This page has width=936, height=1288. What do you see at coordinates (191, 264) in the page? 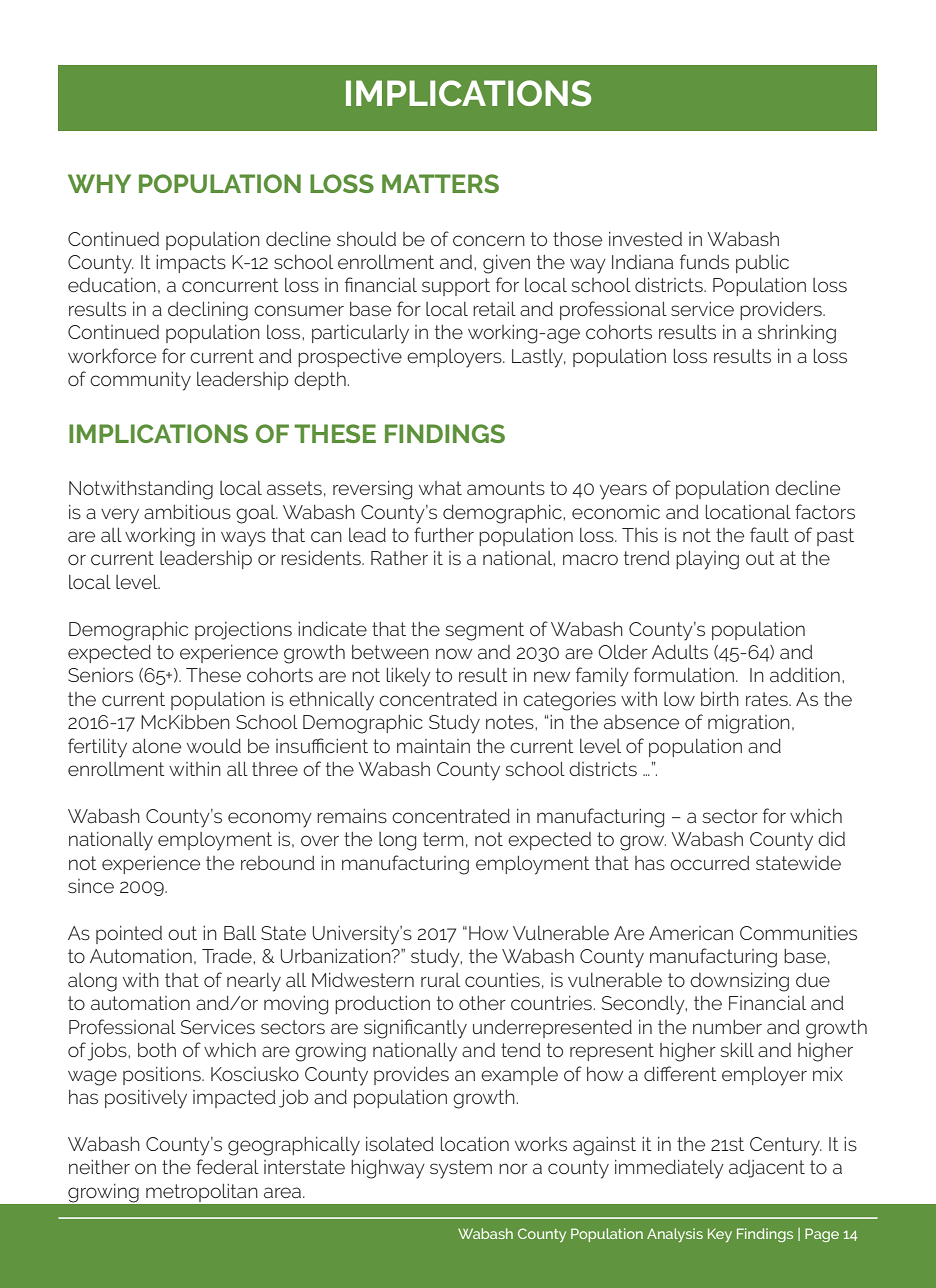
I see `impacts` at bounding box center [191, 264].
